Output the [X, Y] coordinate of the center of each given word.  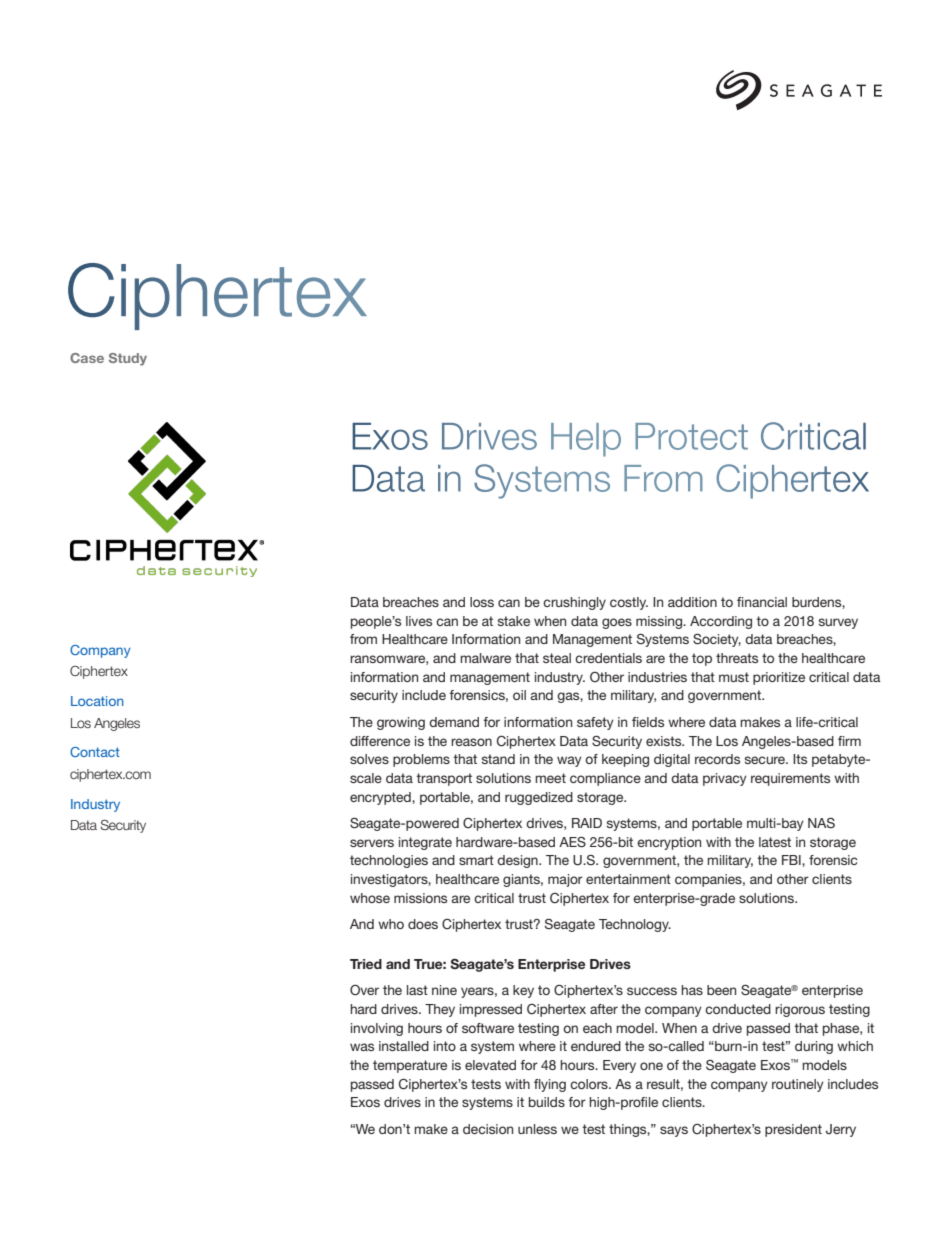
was [362, 1047]
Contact [95, 752]
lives [419, 621]
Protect [691, 436]
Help [586, 440]
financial [762, 602]
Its [800, 759]
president [793, 1130]
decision [488, 1129]
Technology [635, 925]
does [423, 924]
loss [482, 602]
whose [370, 898]
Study [128, 359]
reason [471, 742]
